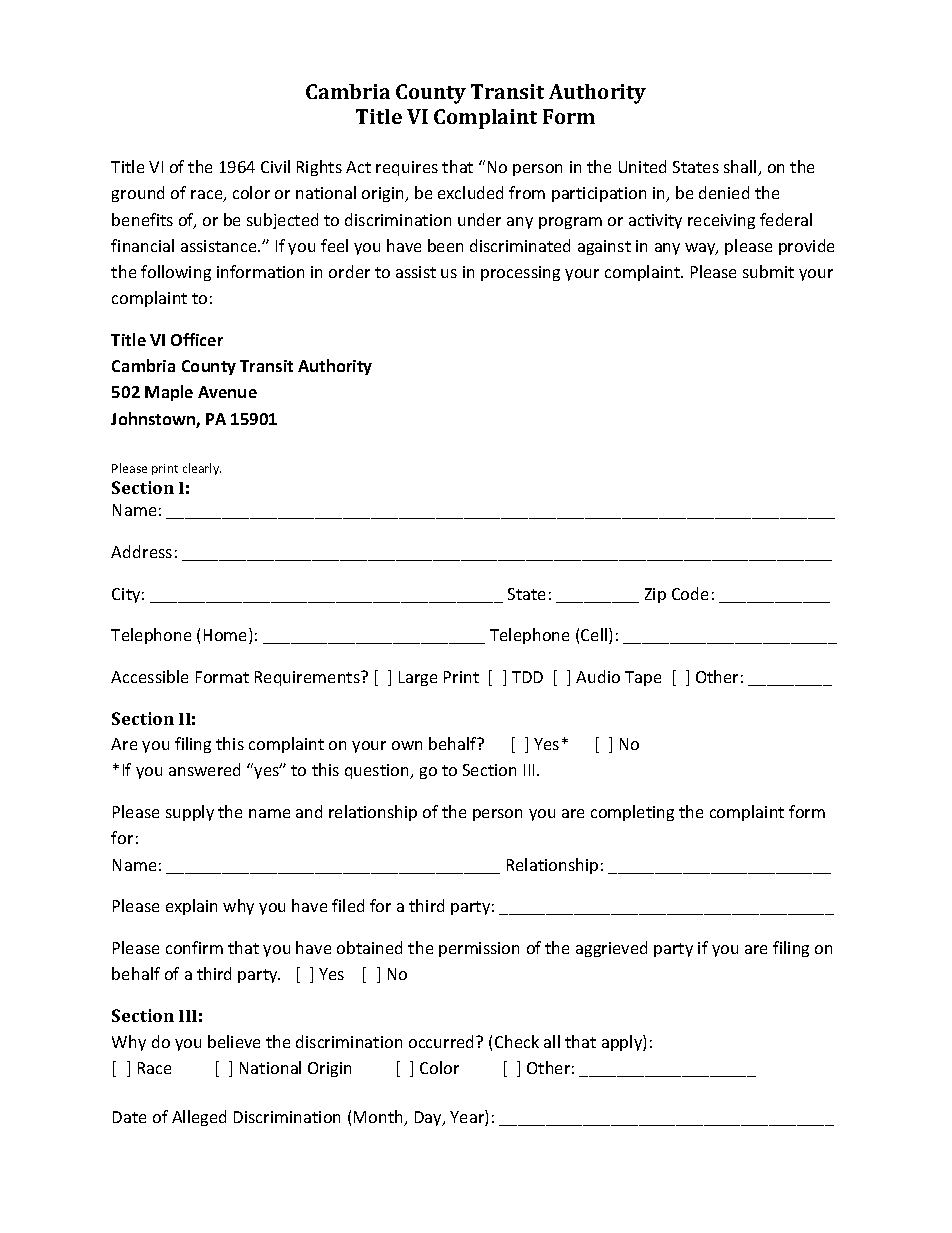 The height and width of the screenshot is (1233, 952). What do you see at coordinates (429, 1118) in the screenshot?
I see `Day` at bounding box center [429, 1118].
